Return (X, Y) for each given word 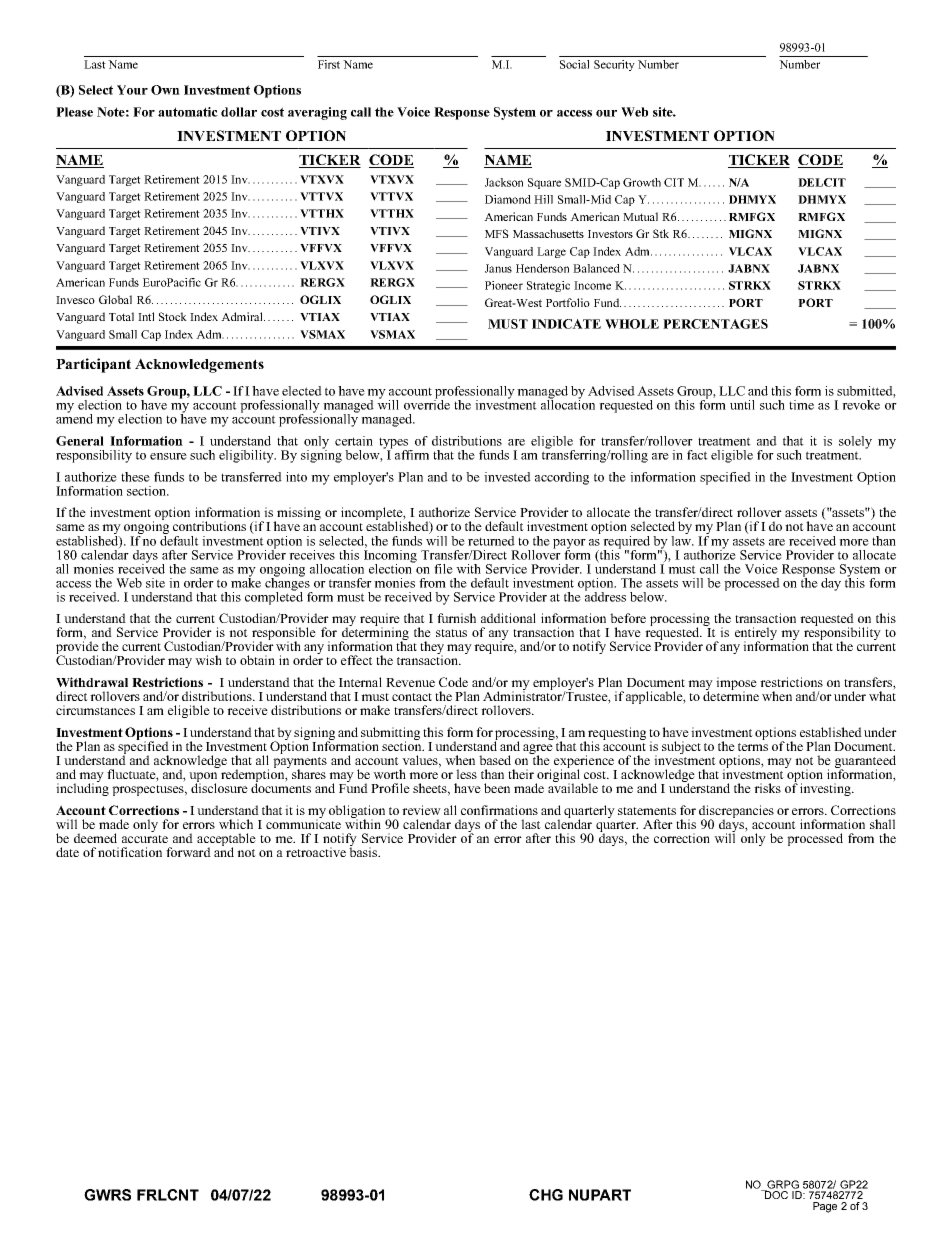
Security (614, 65)
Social (574, 64)
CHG (546, 1195)
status (451, 633)
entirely (756, 635)
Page (825, 1207)
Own (165, 90)
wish (208, 660)
